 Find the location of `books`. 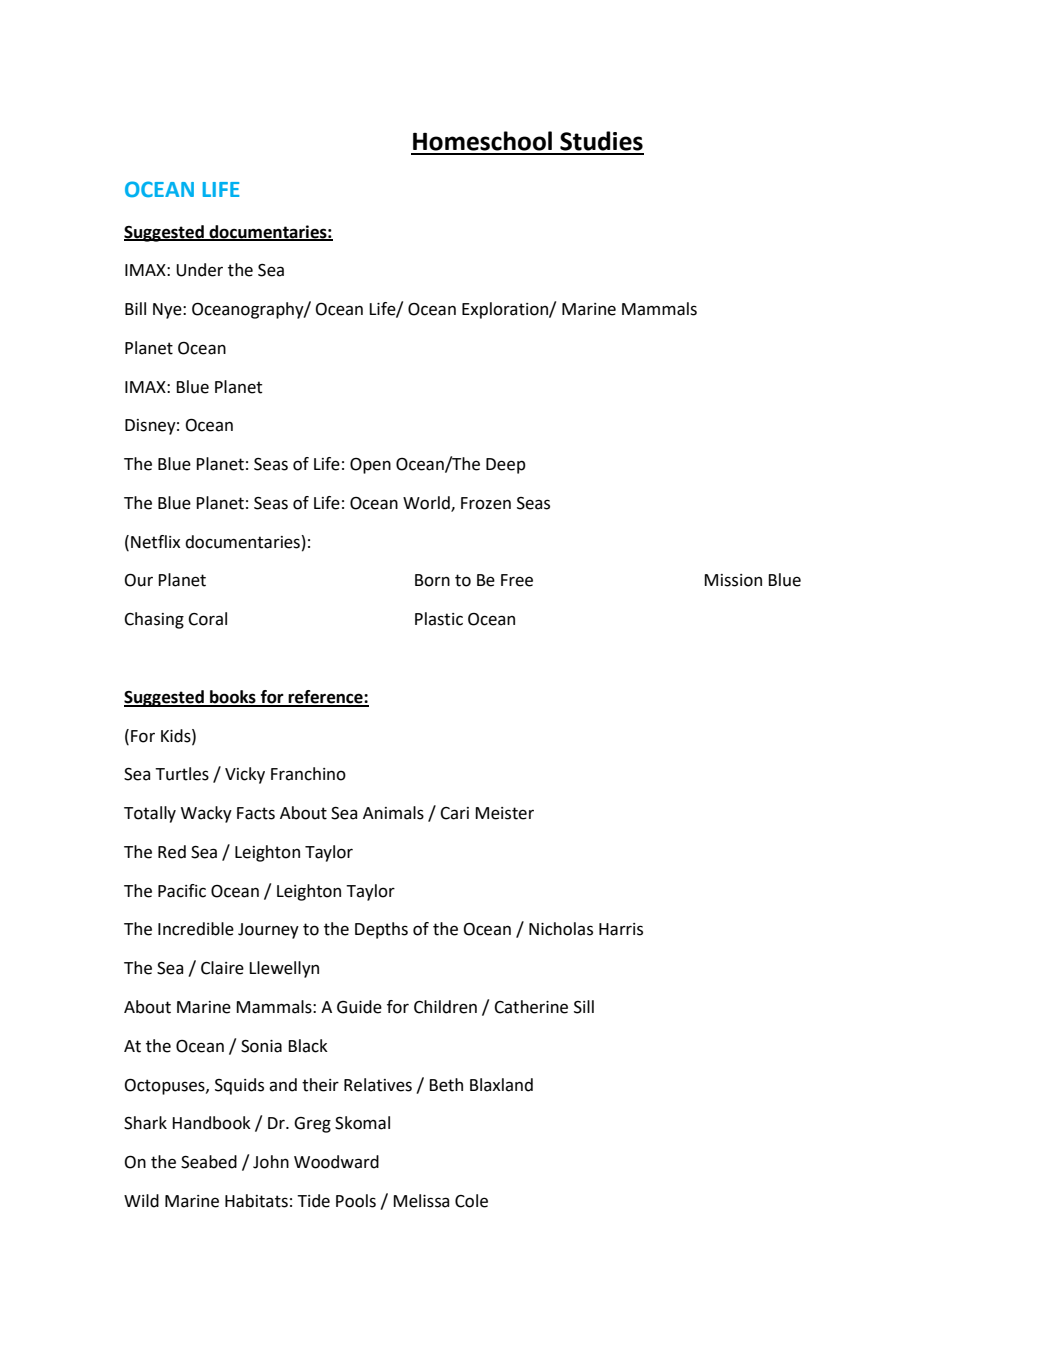

books is located at coordinates (233, 698).
